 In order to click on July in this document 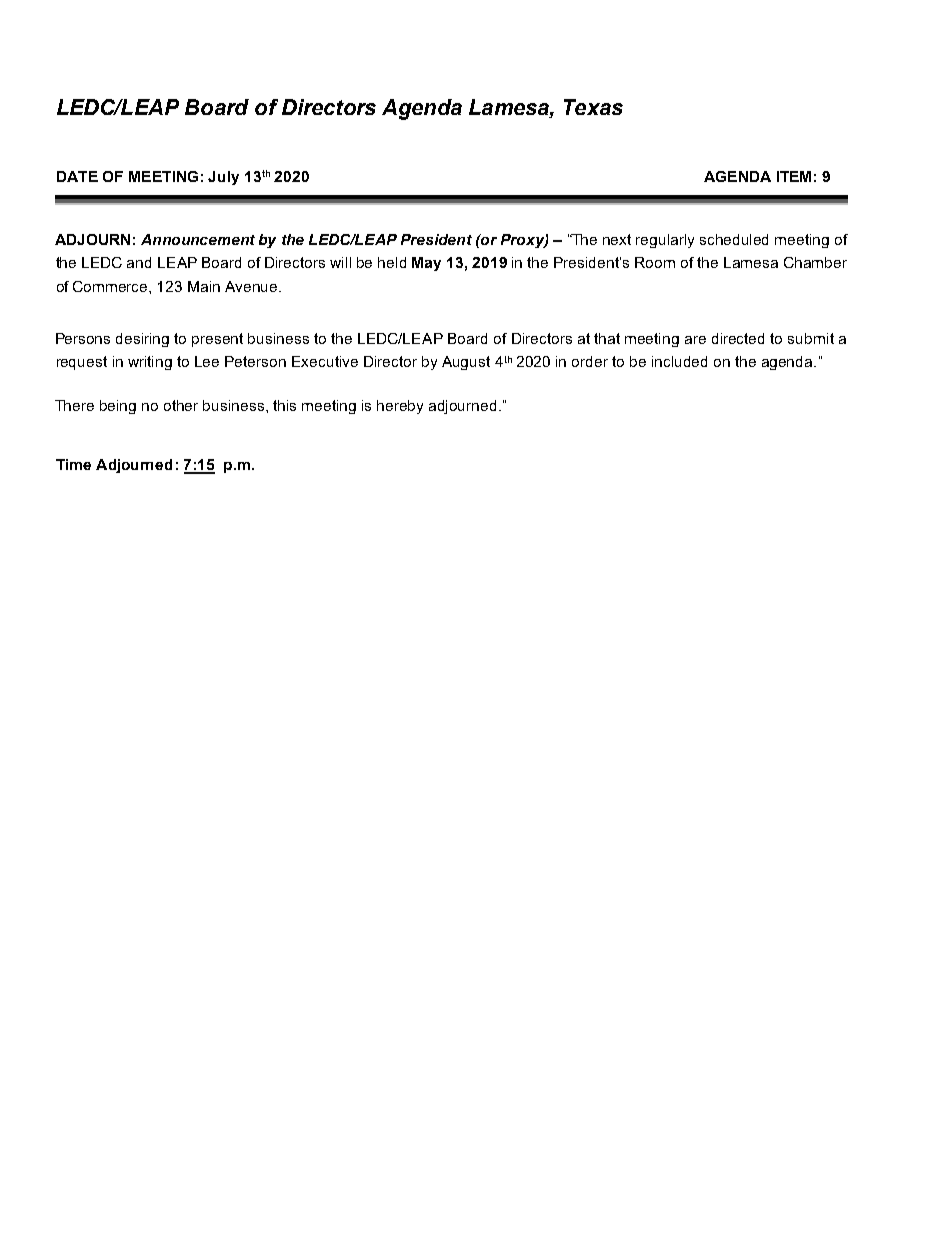, I will do `click(223, 178)`.
